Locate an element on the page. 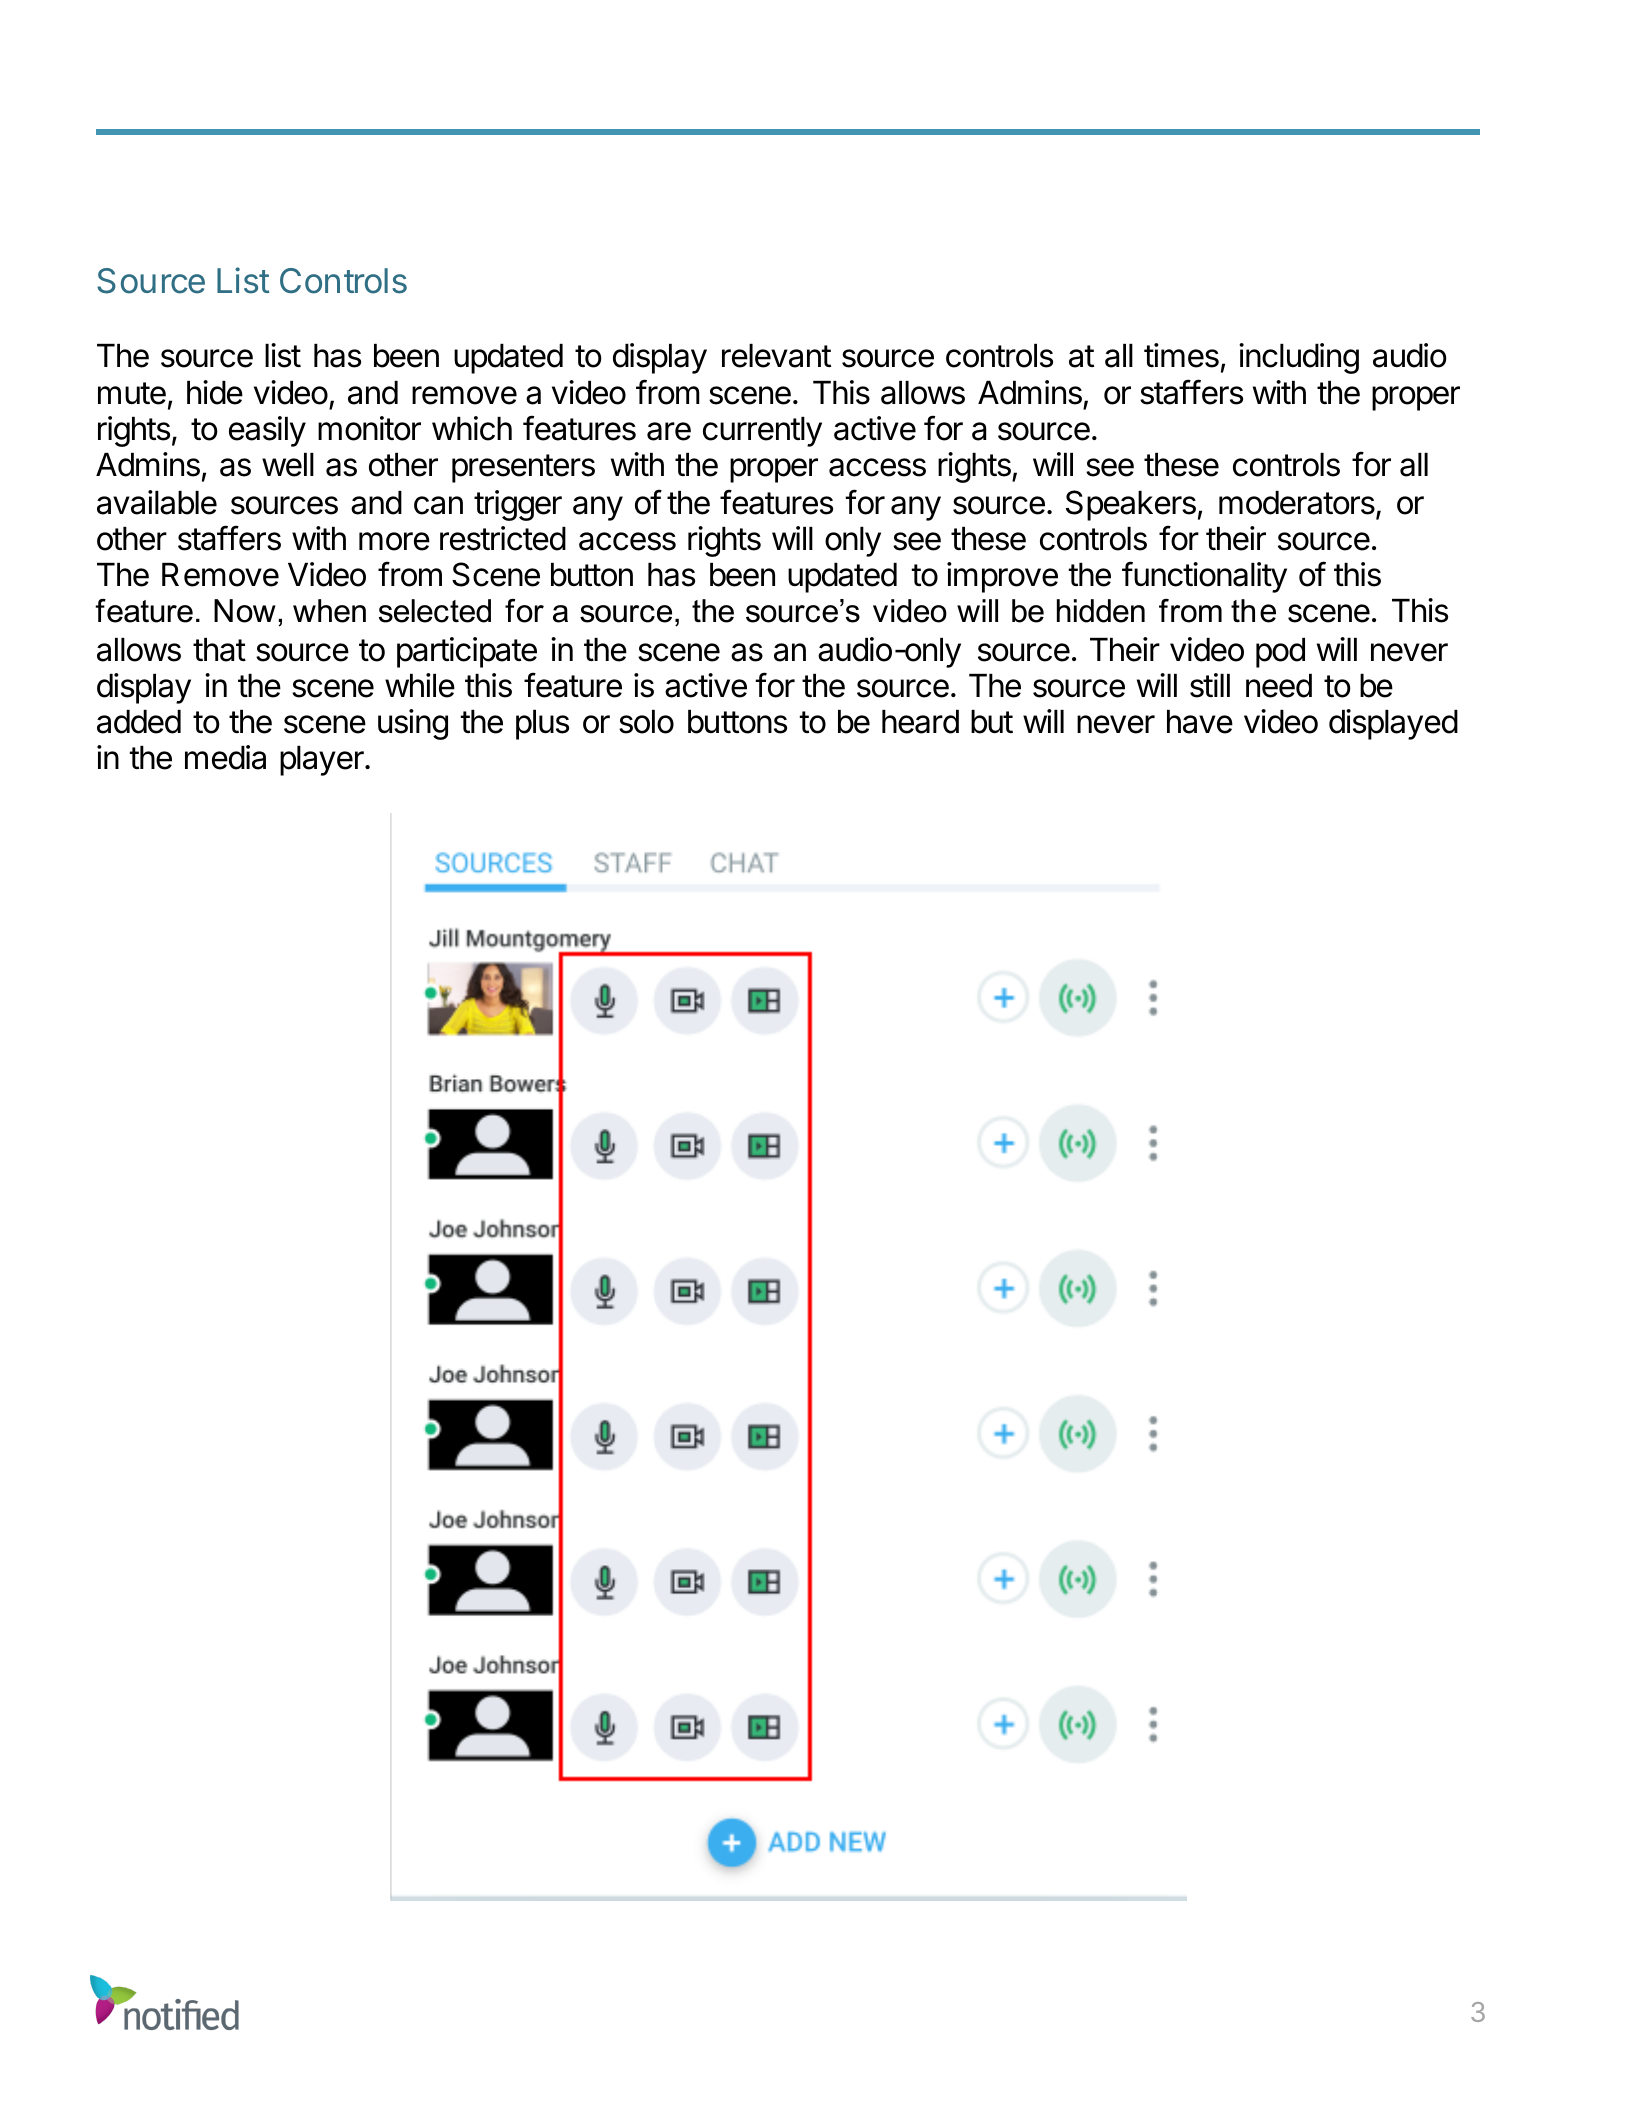 The height and width of the document is (2103, 1625). hide is located at coordinates (215, 392).
